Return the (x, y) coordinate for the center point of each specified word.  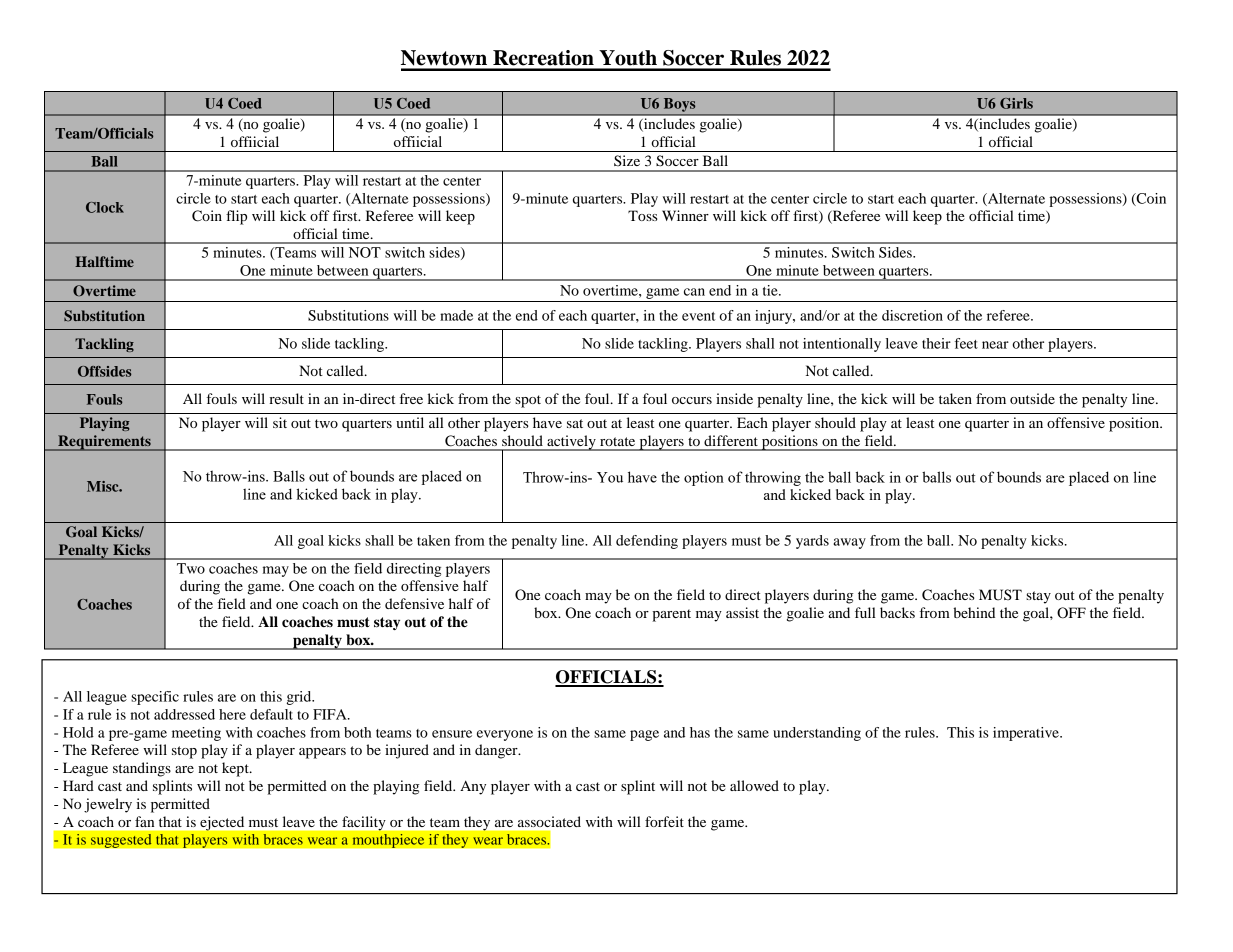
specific (155, 698)
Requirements (104, 443)
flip (236, 217)
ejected (222, 823)
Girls (1016, 103)
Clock (105, 207)
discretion (912, 315)
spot (528, 401)
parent (671, 615)
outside (1032, 398)
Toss (643, 215)
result (286, 398)
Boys (679, 105)
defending (647, 542)
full (865, 612)
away (849, 543)
